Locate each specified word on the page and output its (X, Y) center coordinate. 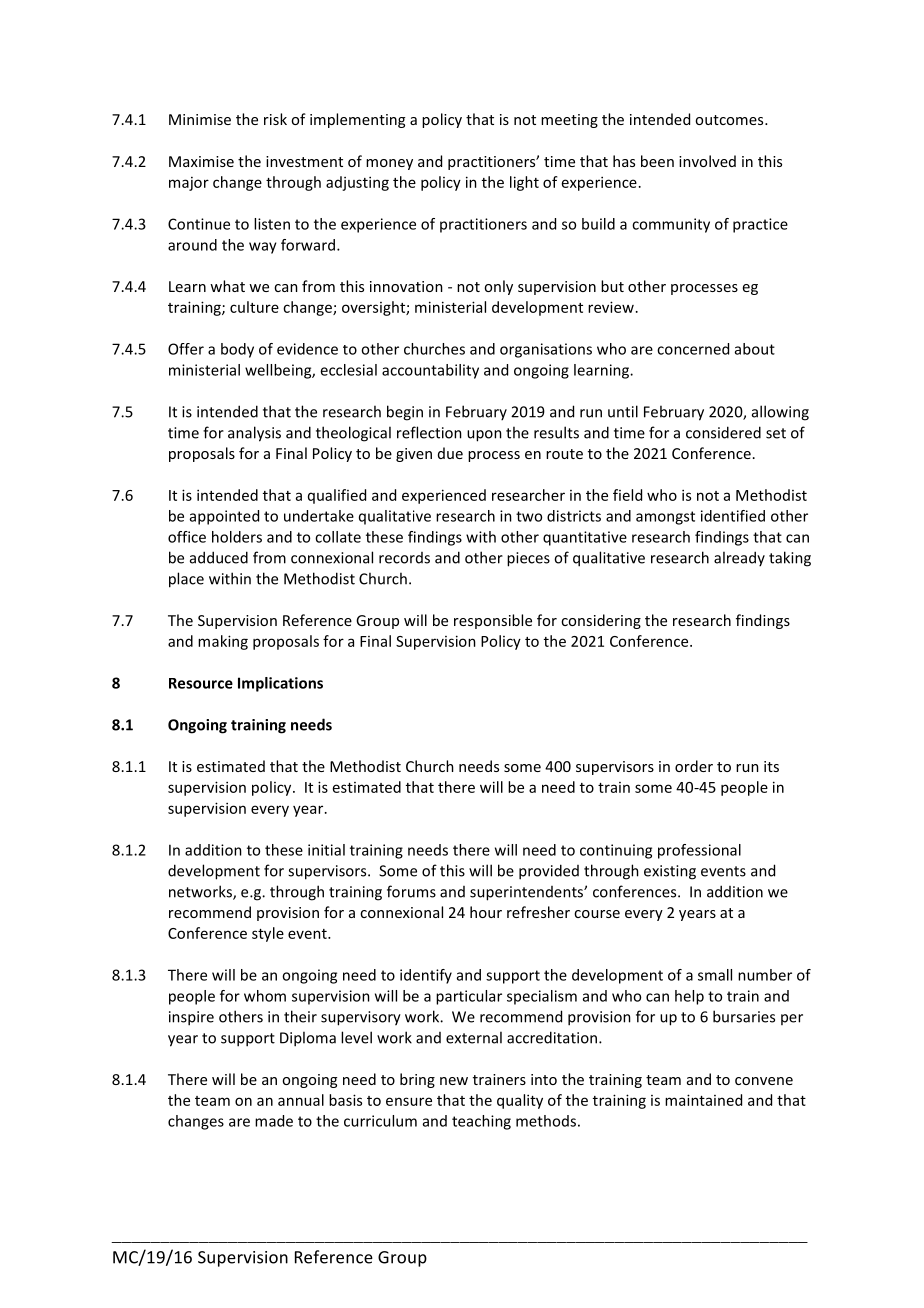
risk (275, 119)
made (274, 1121)
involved (707, 161)
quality (520, 1101)
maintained (703, 1100)
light (524, 183)
